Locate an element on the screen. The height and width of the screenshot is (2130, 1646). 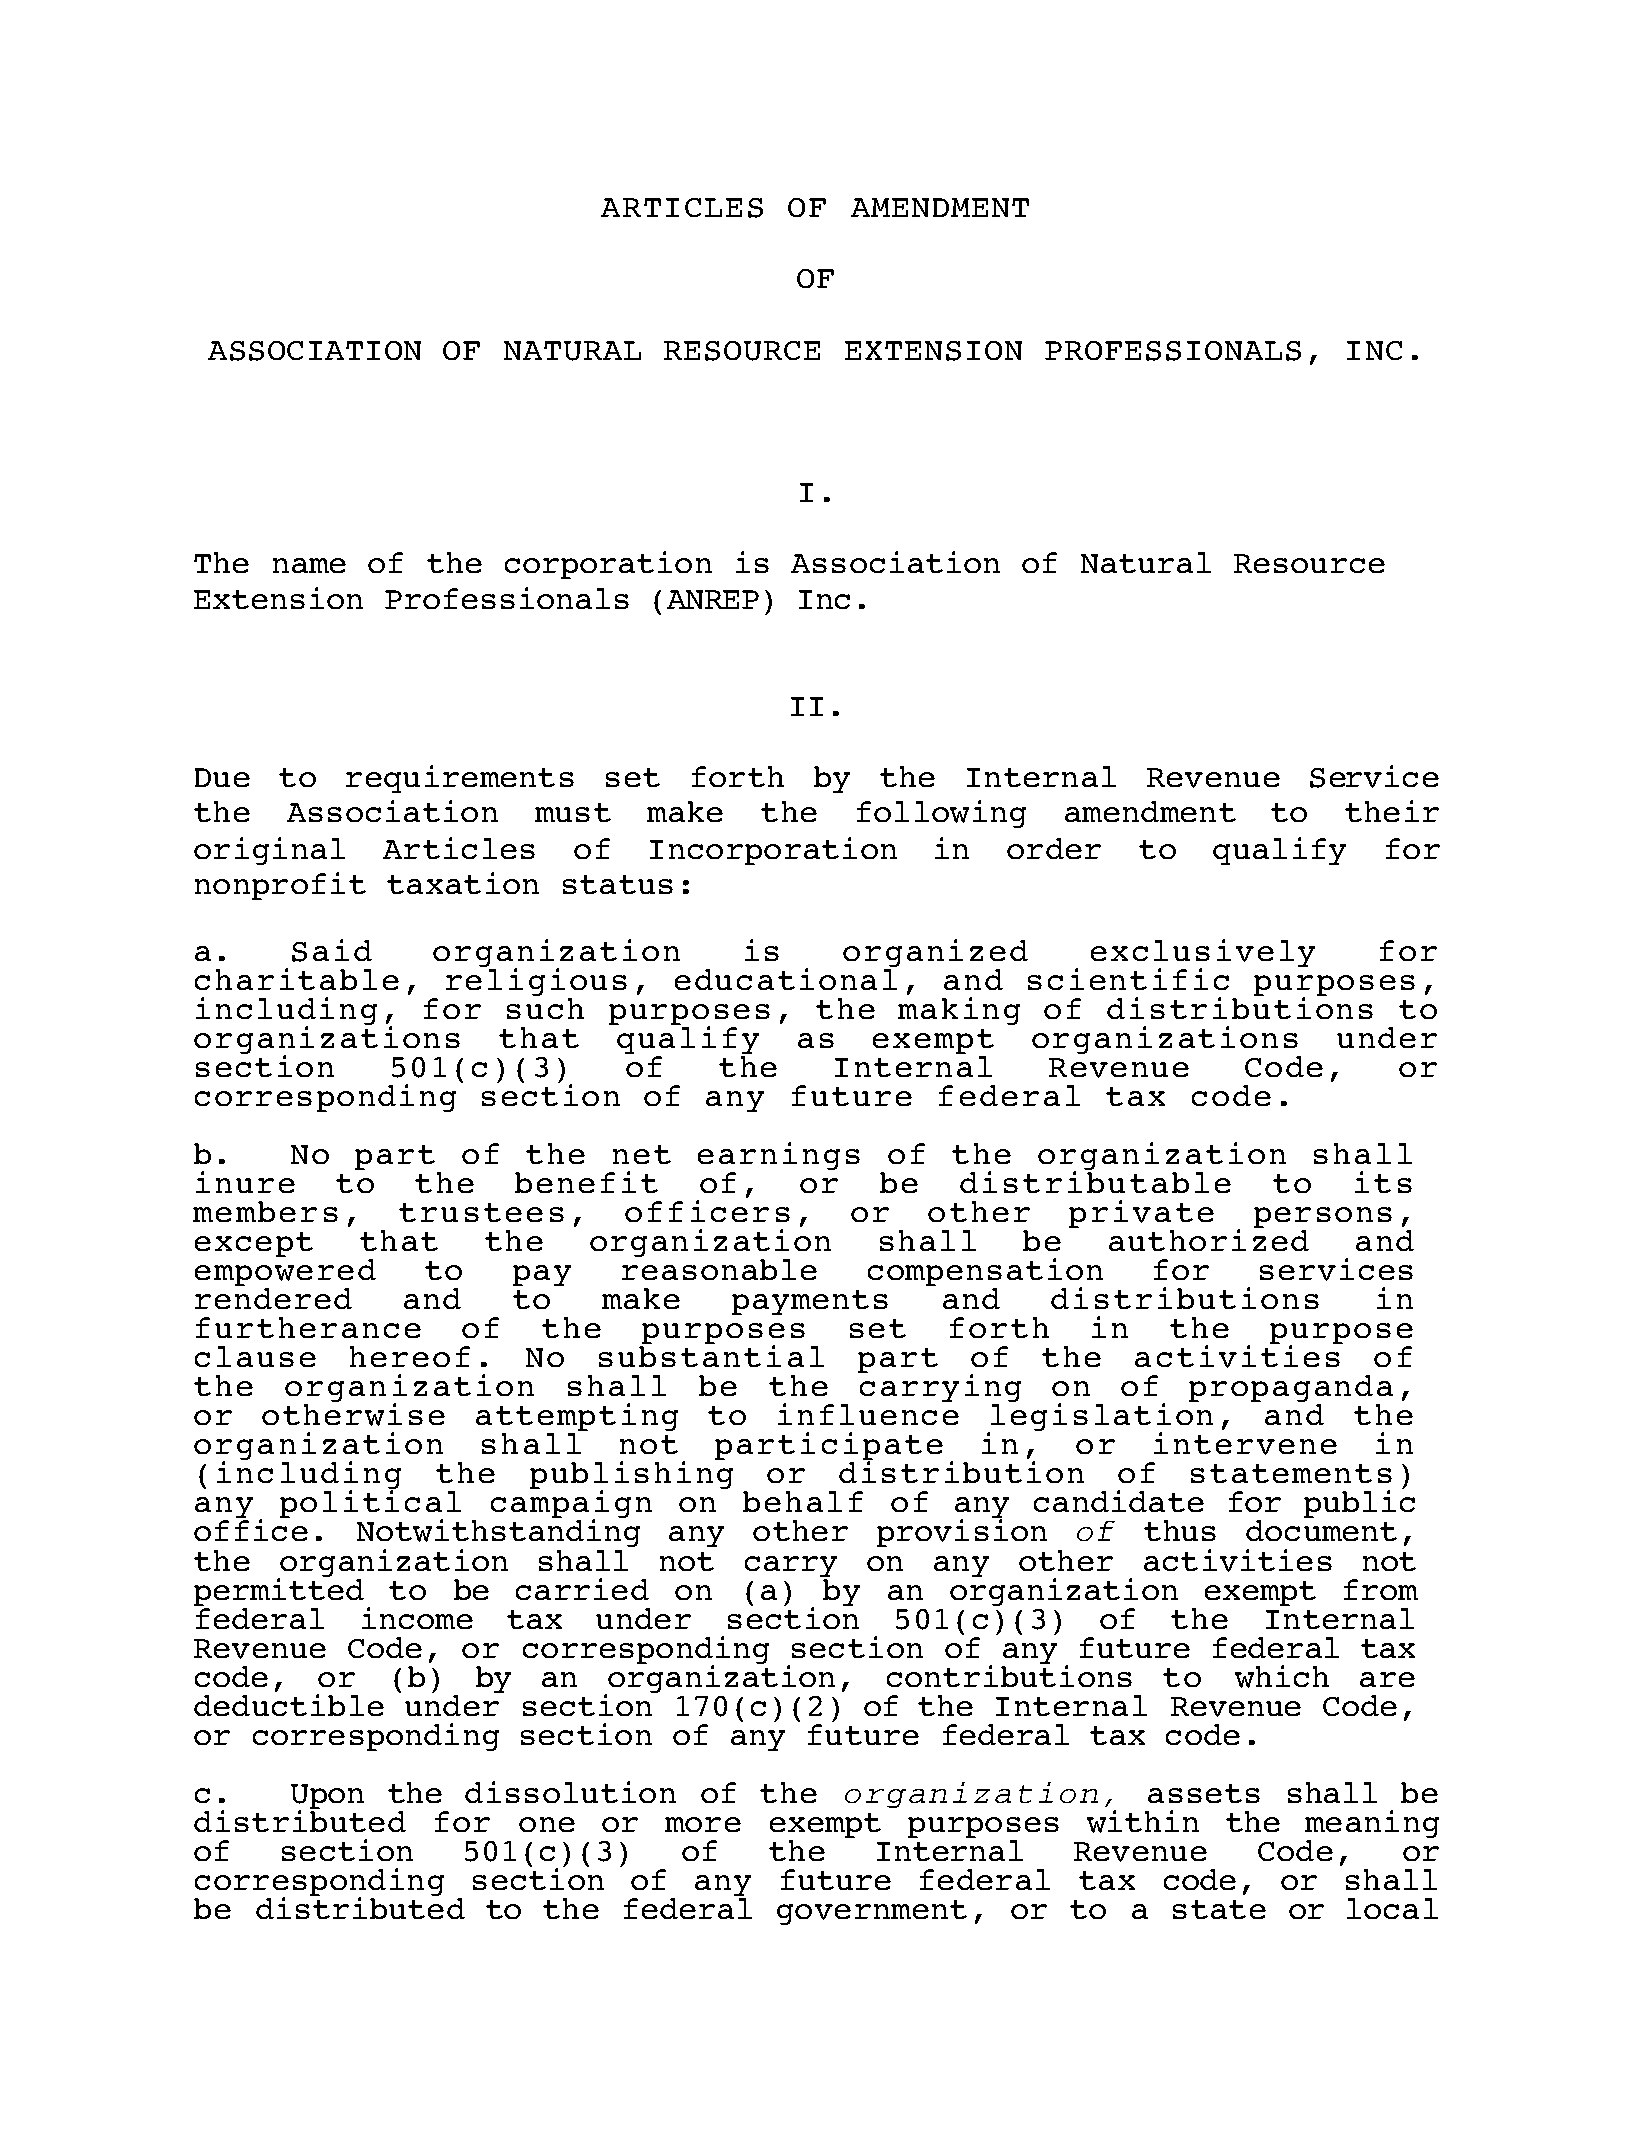
their is located at coordinates (1392, 811).
